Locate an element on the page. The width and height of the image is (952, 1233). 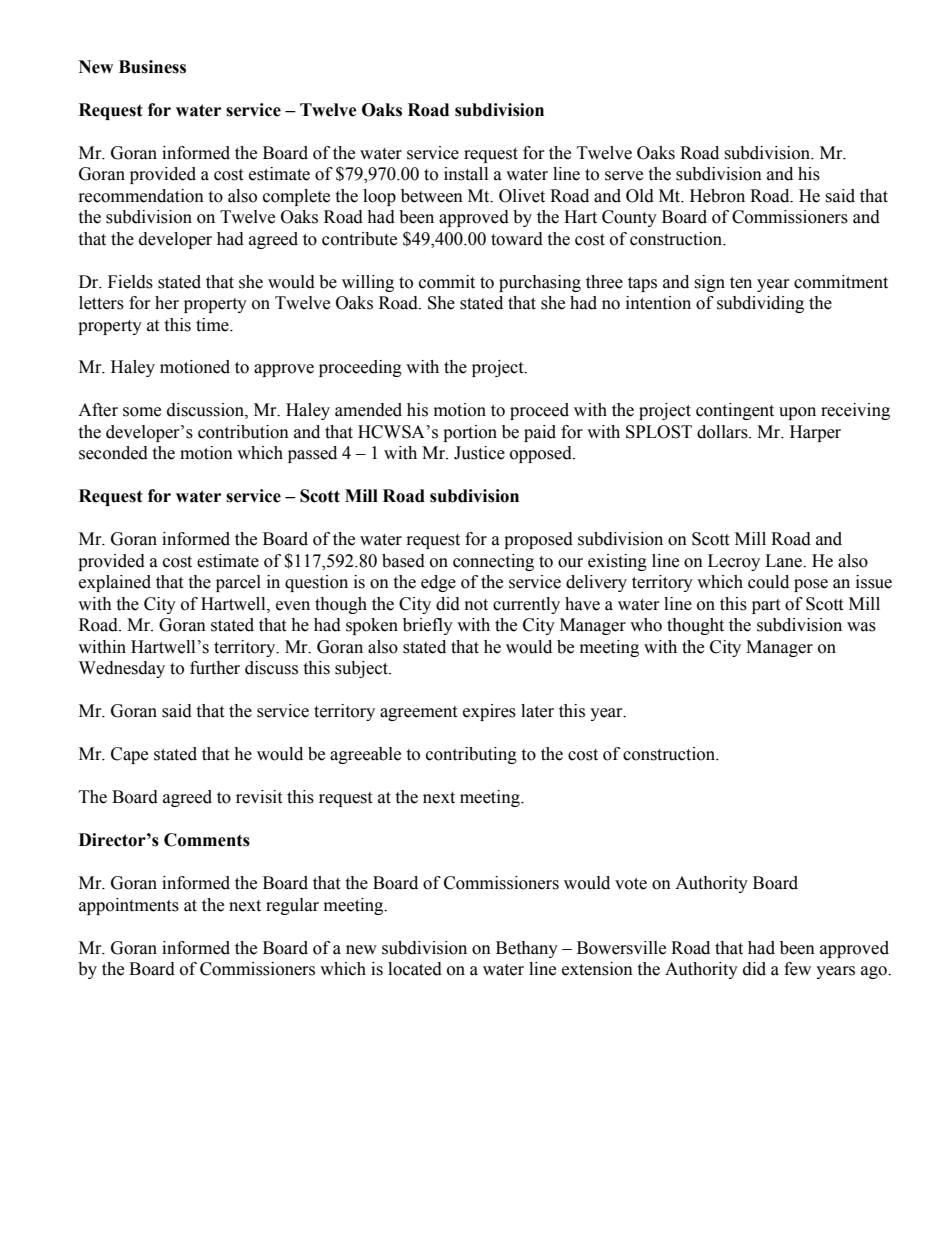
Bethany is located at coordinates (527, 949).
